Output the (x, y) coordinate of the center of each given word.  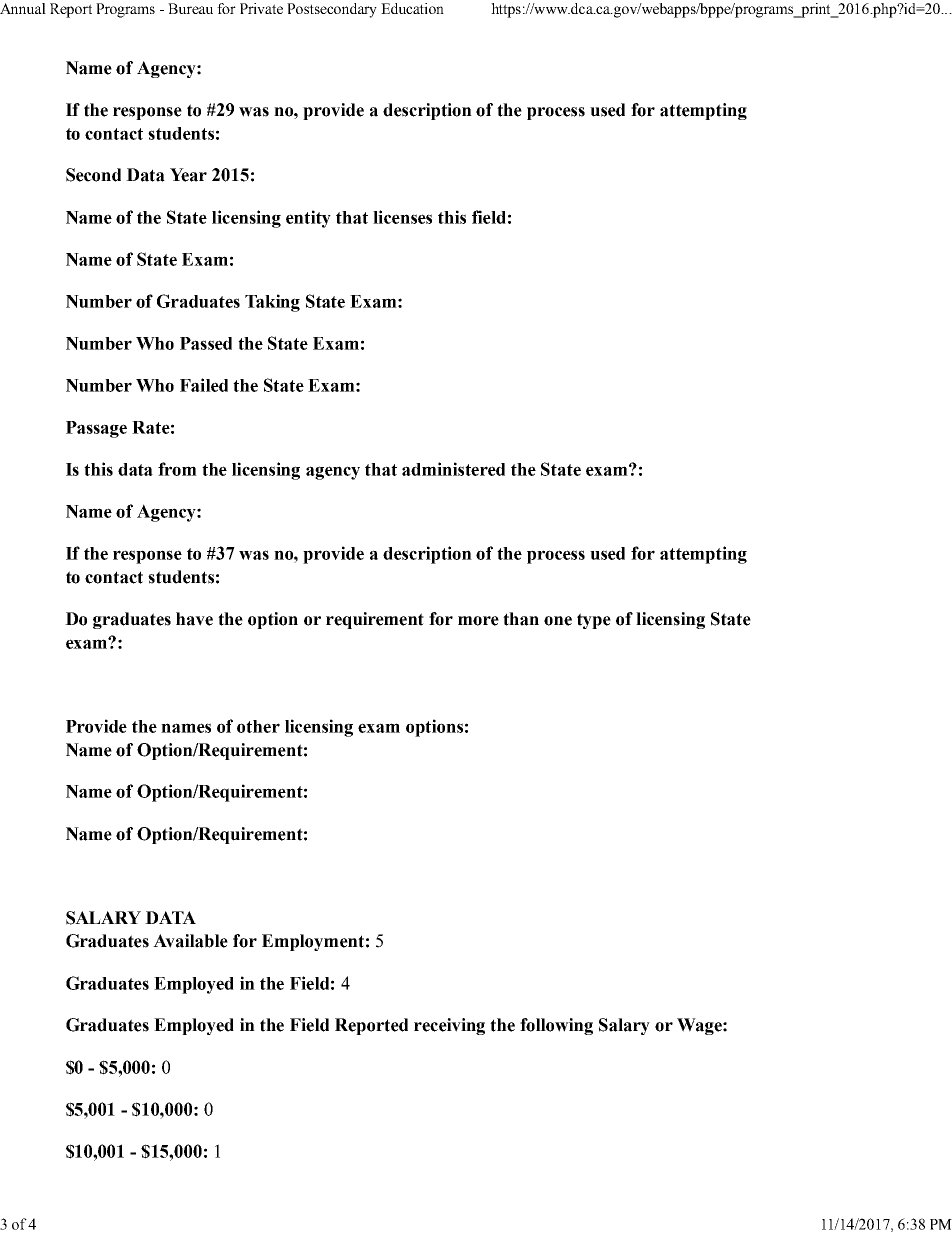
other (258, 726)
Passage (96, 429)
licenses (402, 217)
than (521, 619)
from (177, 469)
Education (412, 8)
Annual (23, 8)
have (194, 619)
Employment (313, 942)
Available (190, 941)
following (556, 1026)
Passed (206, 343)
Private (261, 8)
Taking (272, 303)
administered (453, 469)
